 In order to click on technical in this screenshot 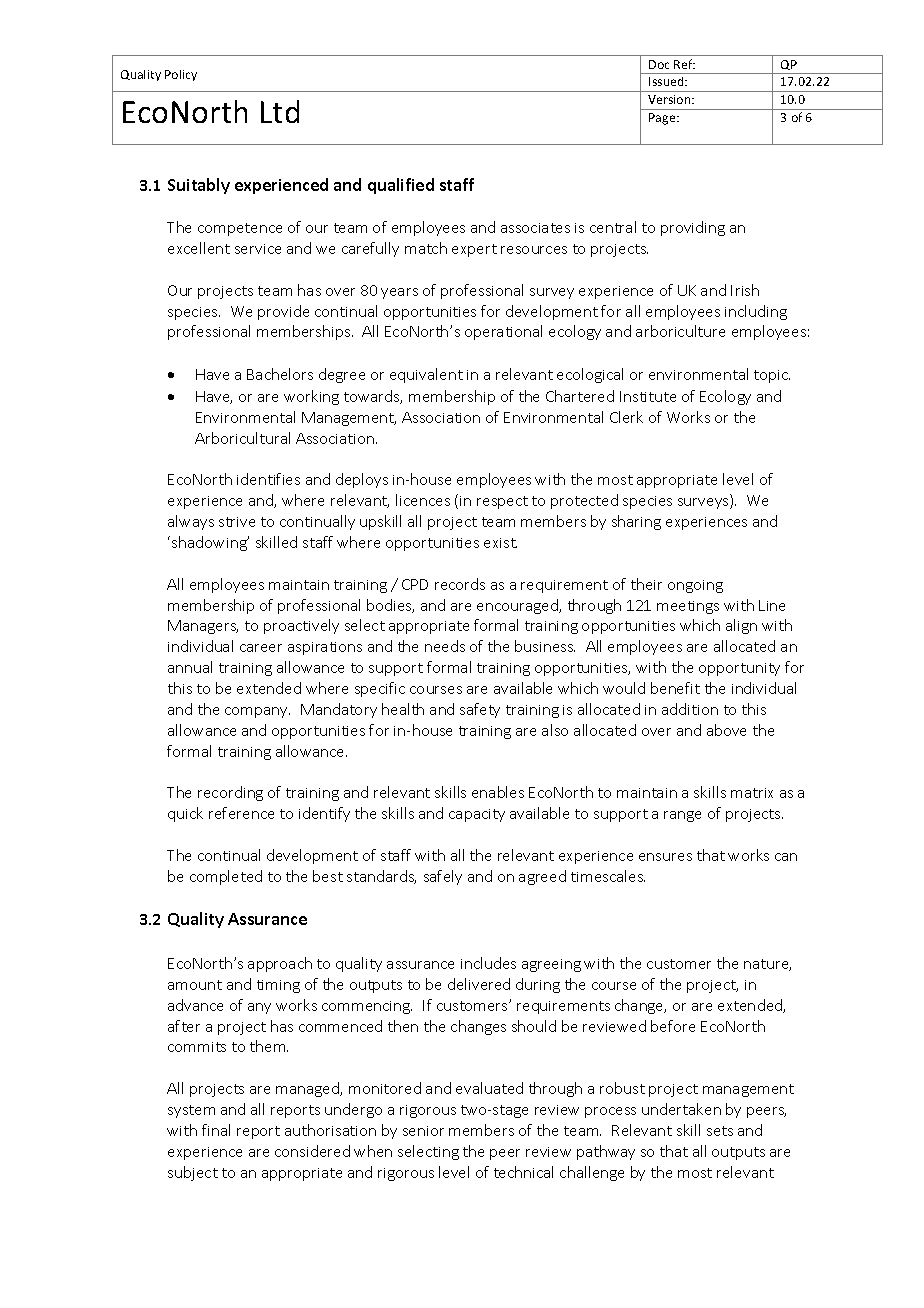, I will do `click(523, 1172)`.
